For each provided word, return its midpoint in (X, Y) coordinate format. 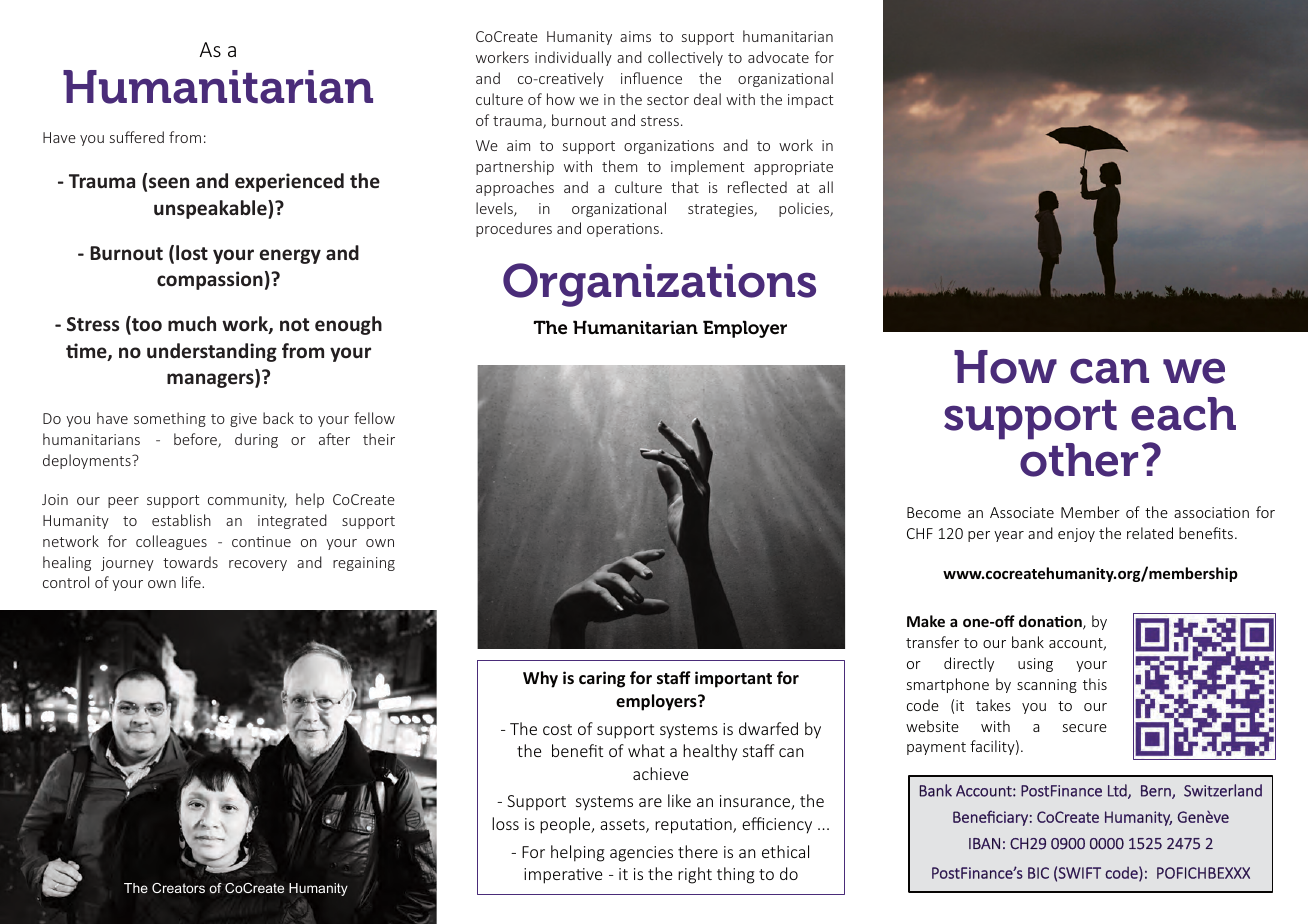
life (192, 582)
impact (810, 101)
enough (348, 325)
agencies (641, 854)
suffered (137, 137)
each (1183, 414)
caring (602, 679)
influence (651, 78)
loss (505, 823)
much (192, 324)
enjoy (1076, 535)
